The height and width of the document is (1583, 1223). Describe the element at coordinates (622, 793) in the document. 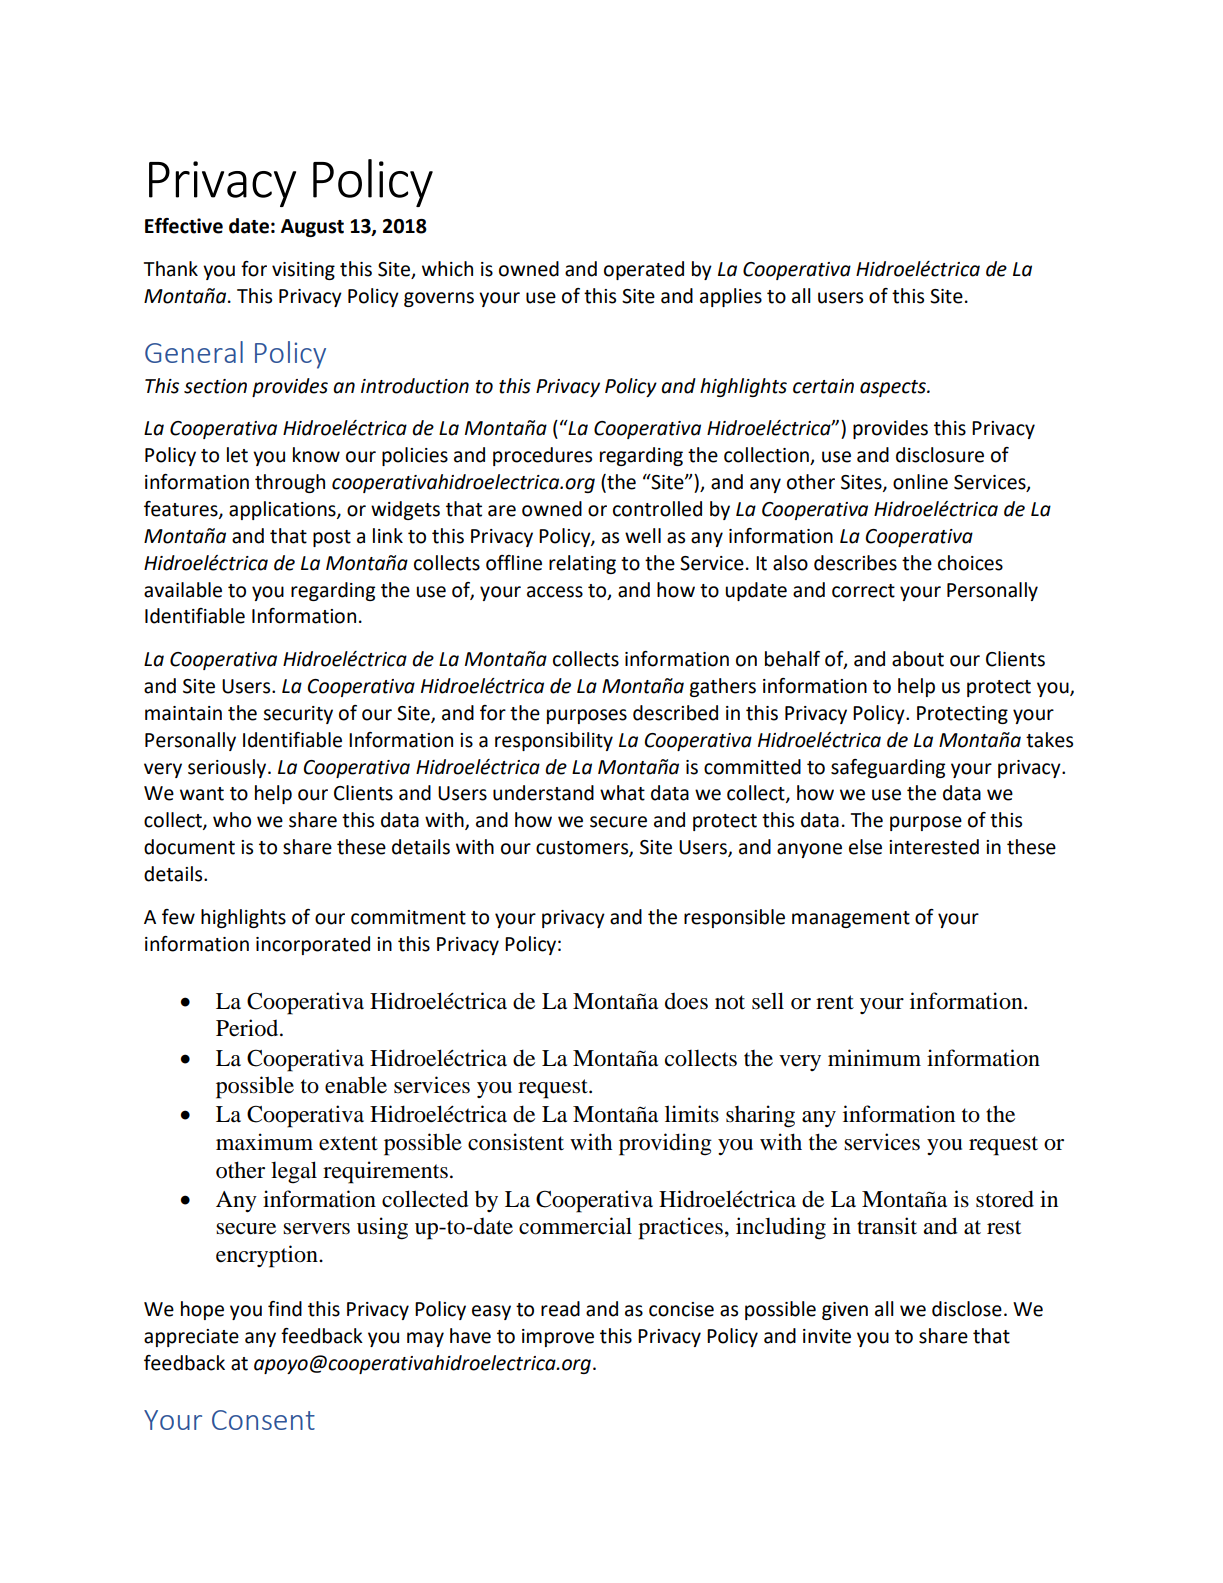

I see `what` at that location.
